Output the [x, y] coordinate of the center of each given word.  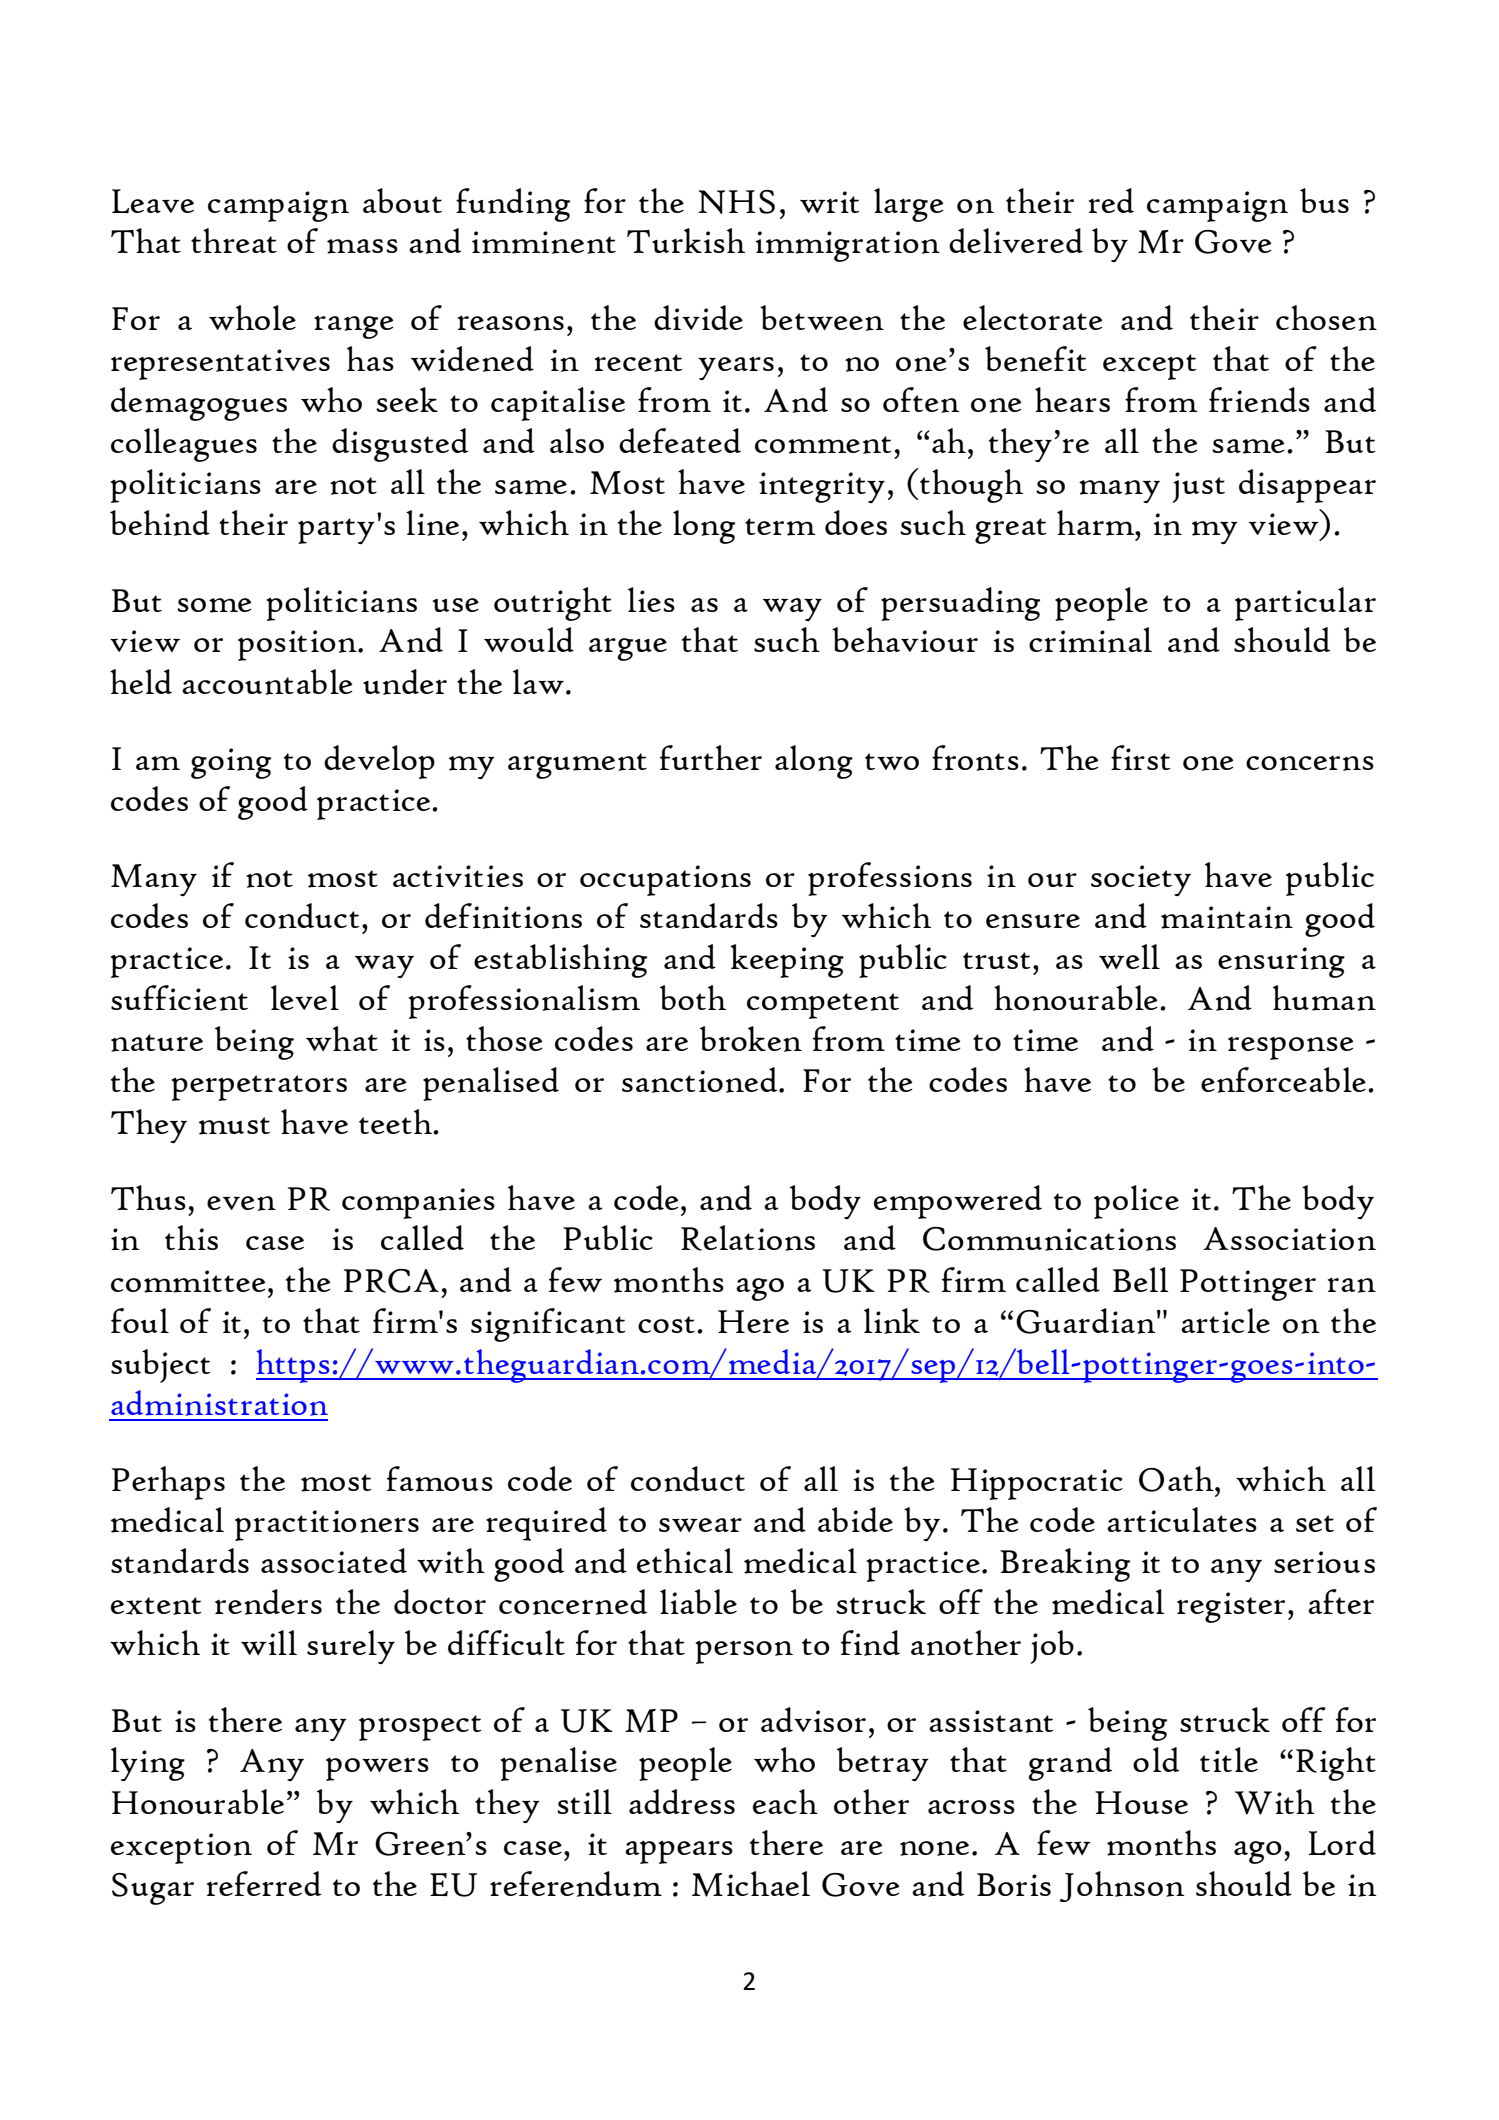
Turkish [686, 240]
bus [1324, 200]
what [342, 1038]
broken [751, 1039]
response [1291, 1048]
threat [234, 240]
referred [264, 1883]
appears [679, 1852]
